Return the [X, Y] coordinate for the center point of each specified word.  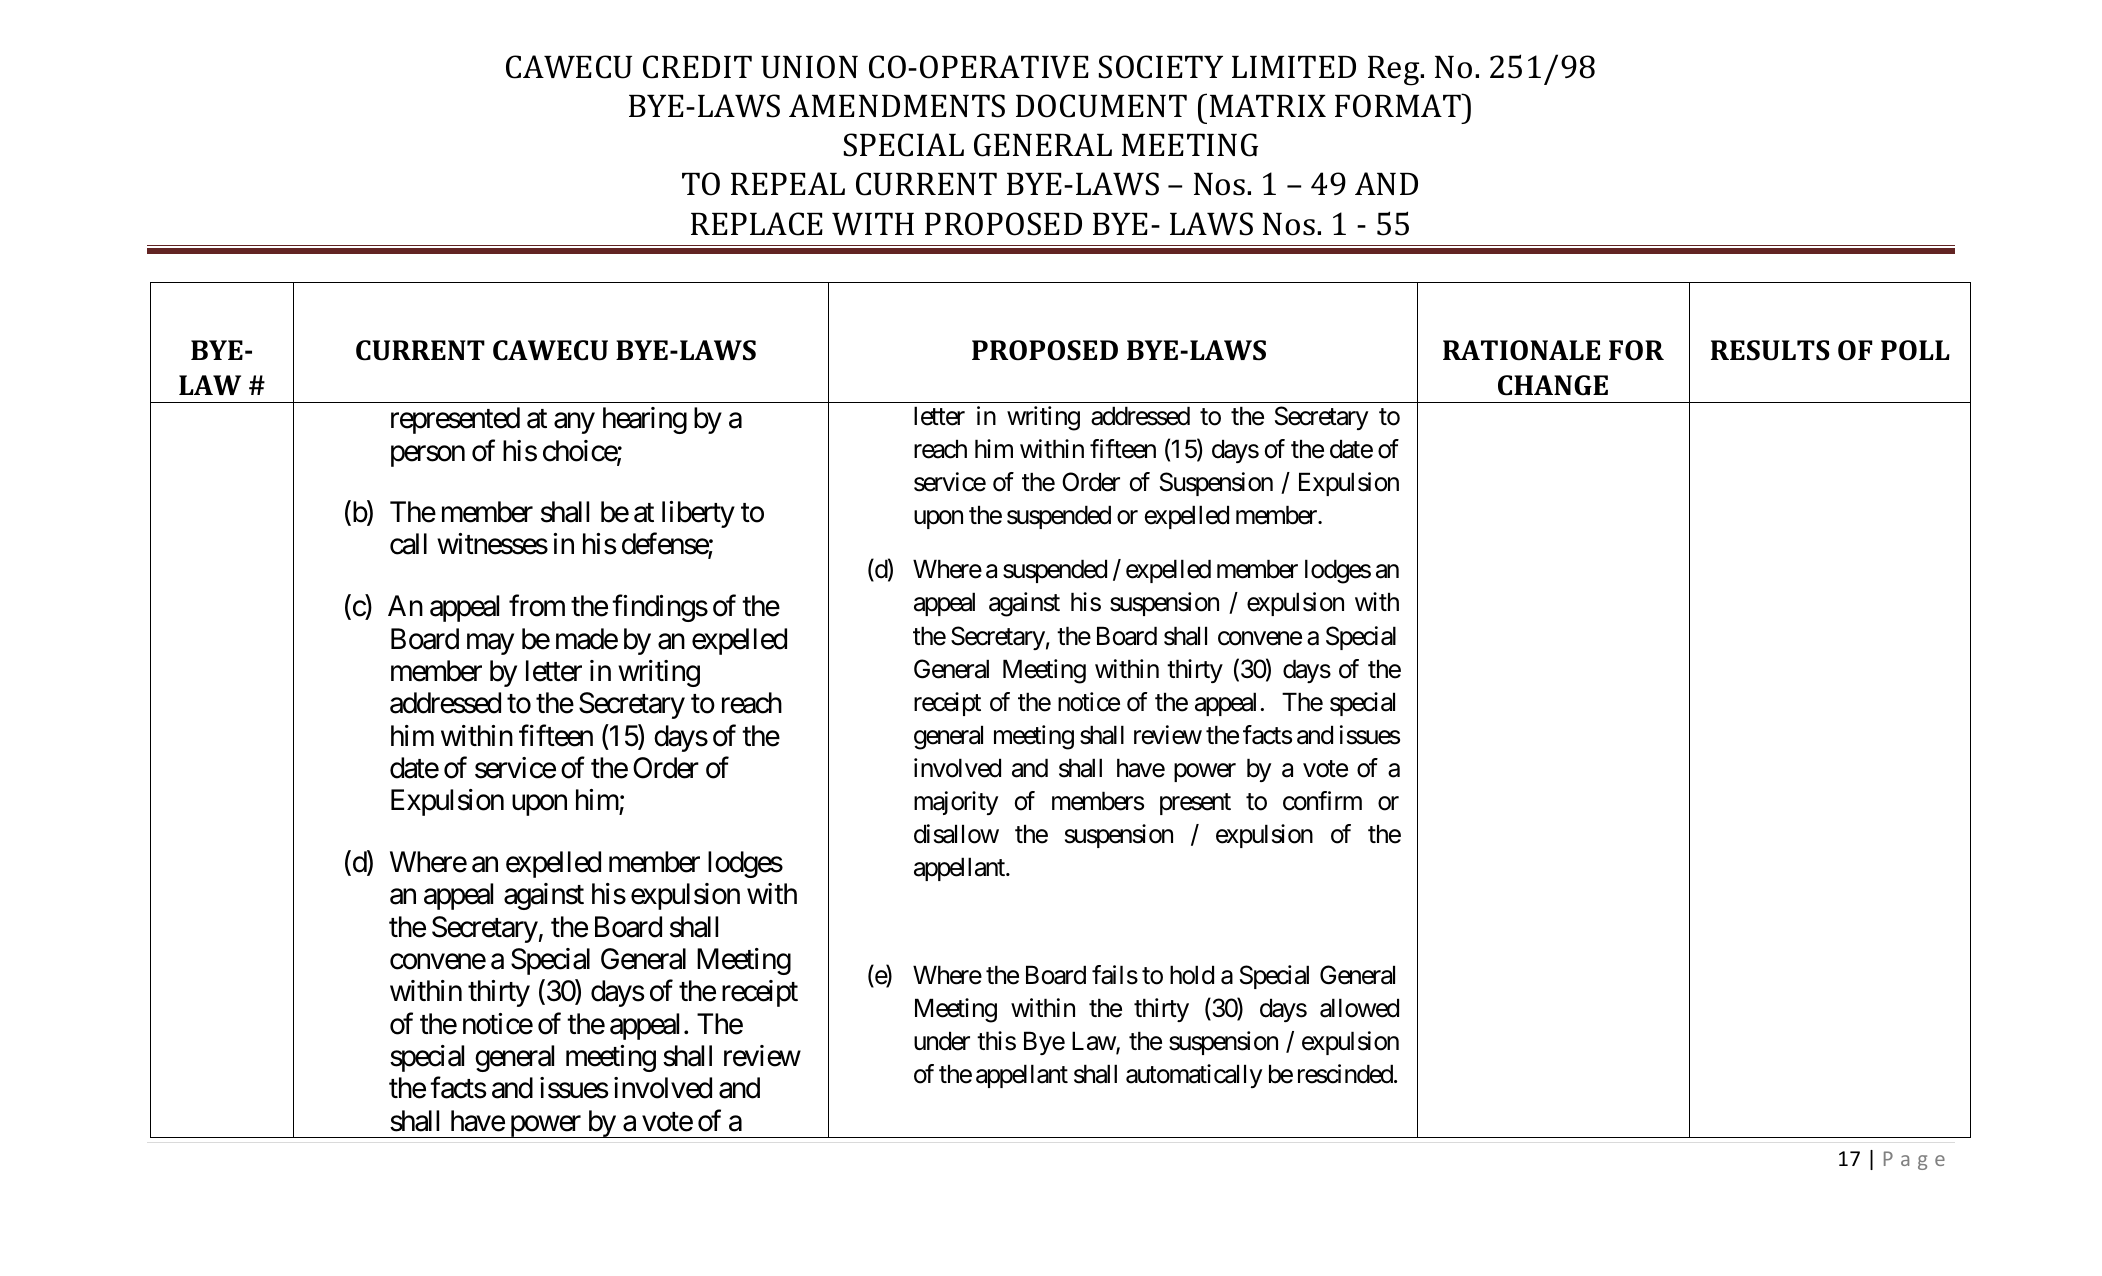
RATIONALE [1521, 350]
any [574, 423]
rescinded [1345, 1074]
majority [956, 803]
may [490, 644]
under [942, 1041]
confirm [1322, 801]
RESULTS [1770, 350]
